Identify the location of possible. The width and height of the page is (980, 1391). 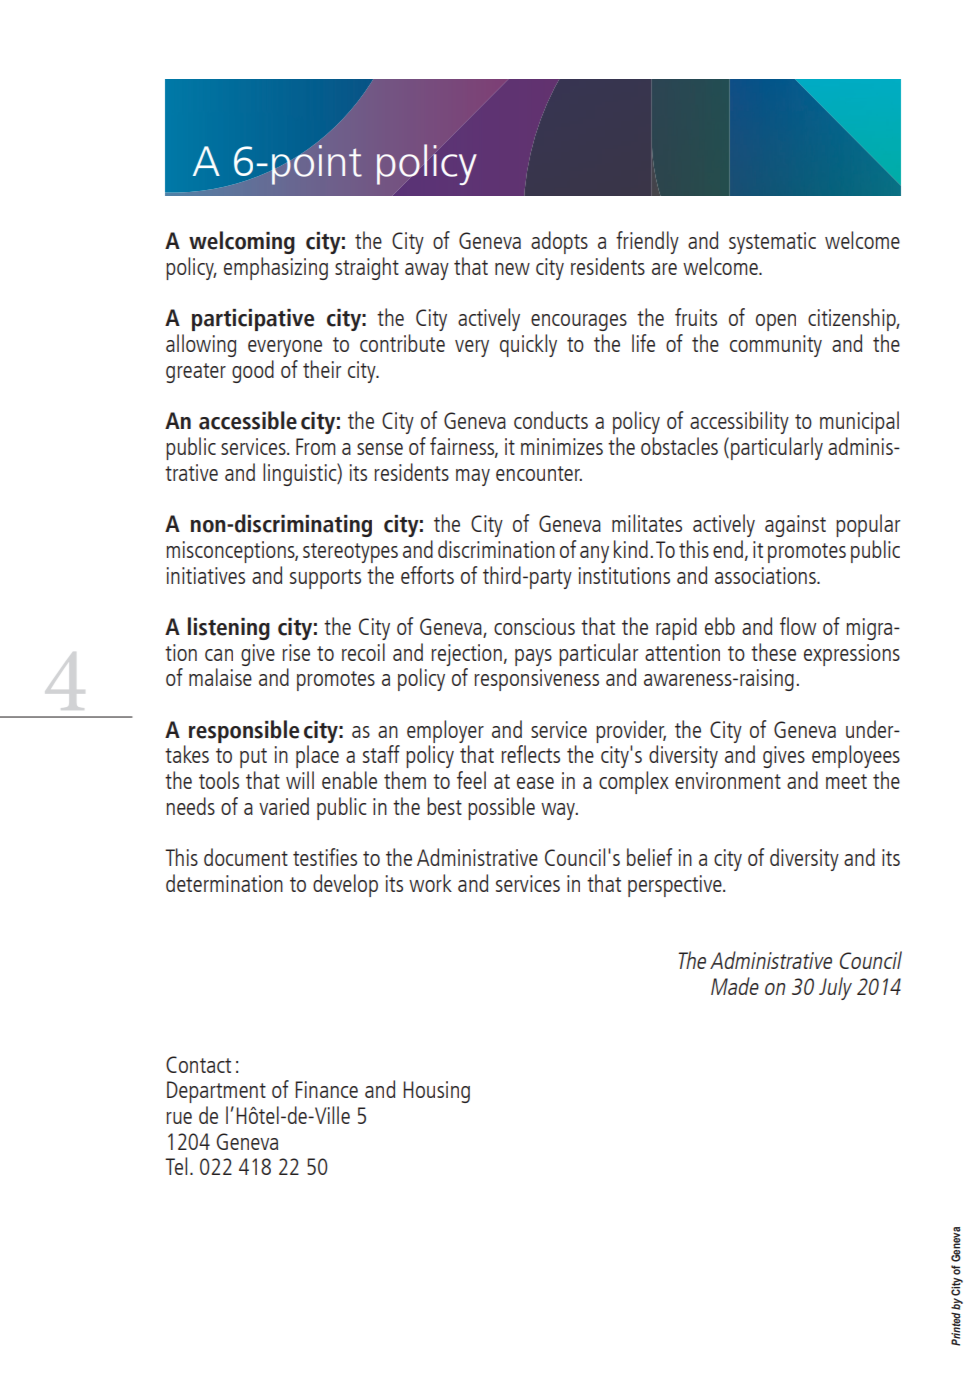
(501, 808).
